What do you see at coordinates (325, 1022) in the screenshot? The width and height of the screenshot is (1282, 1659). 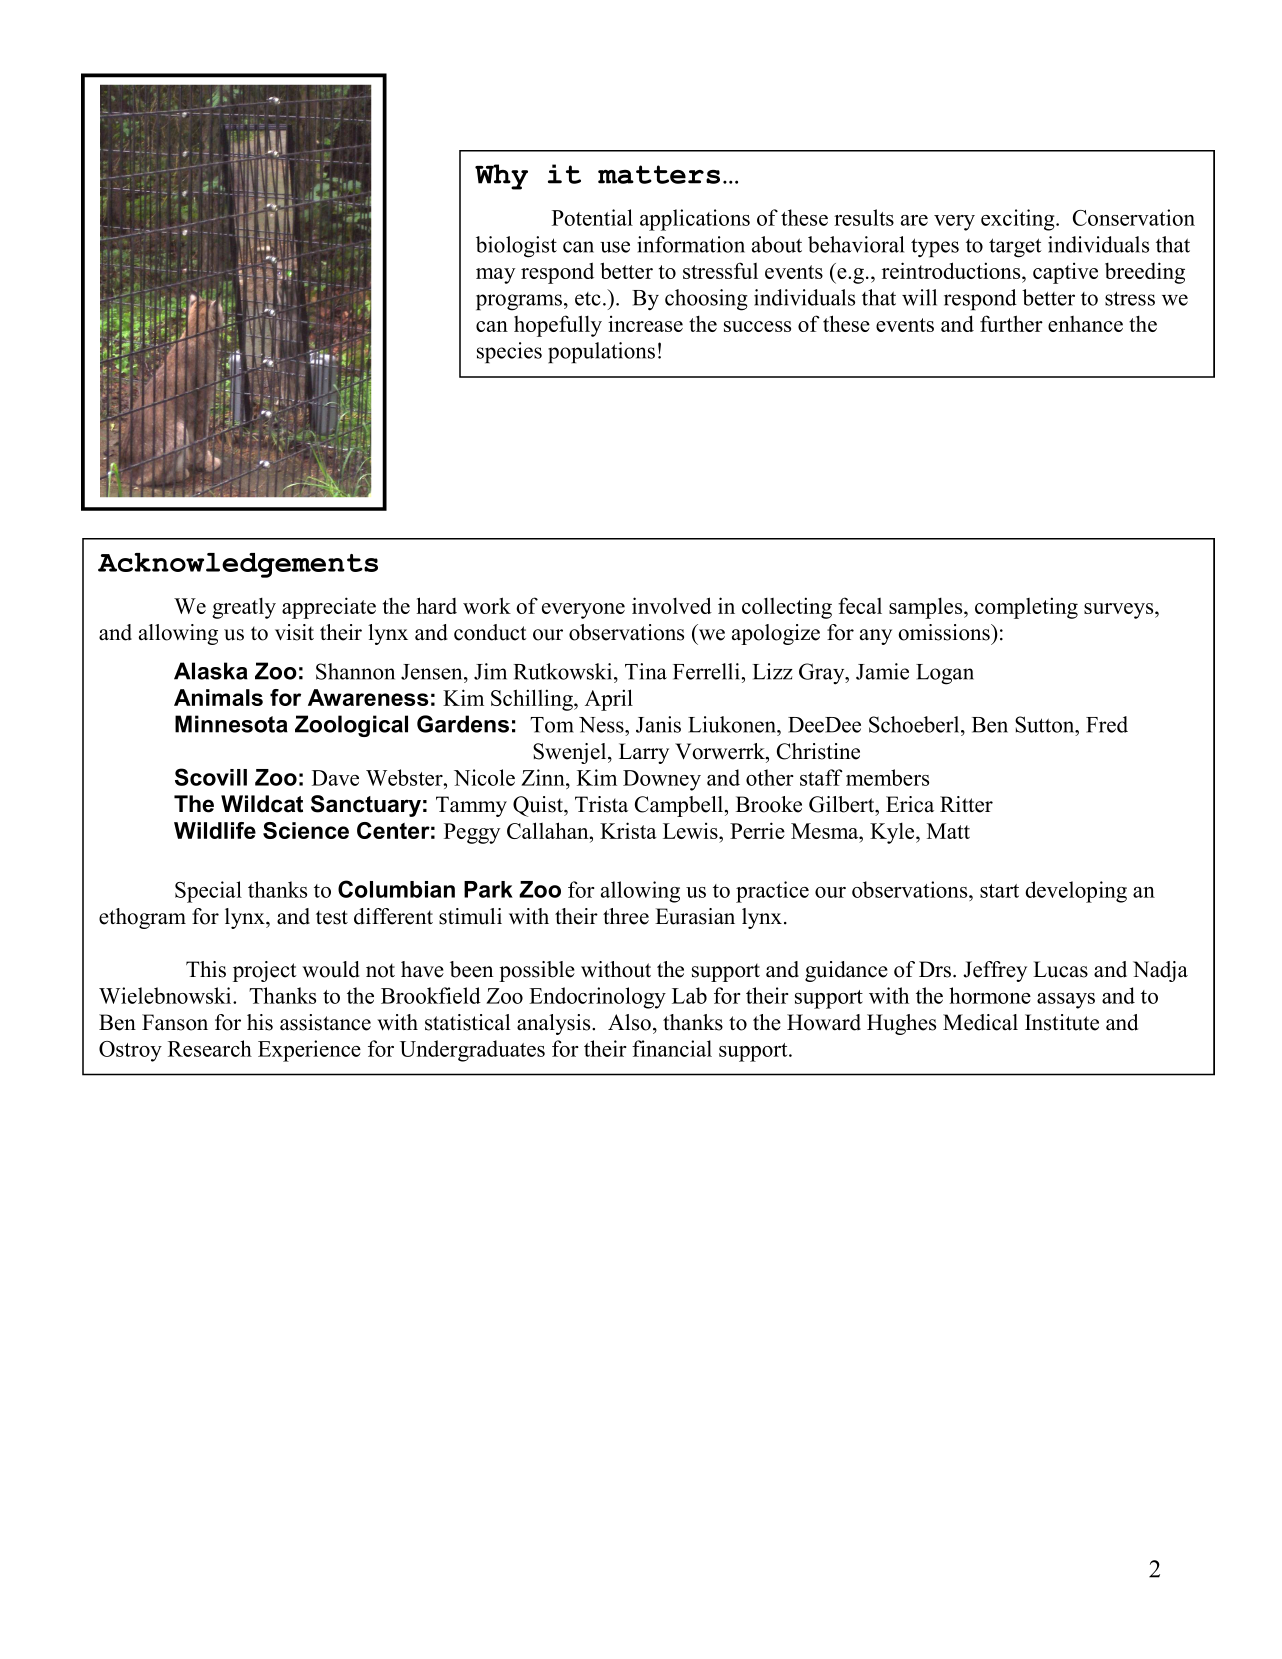 I see `assistance` at bounding box center [325, 1022].
